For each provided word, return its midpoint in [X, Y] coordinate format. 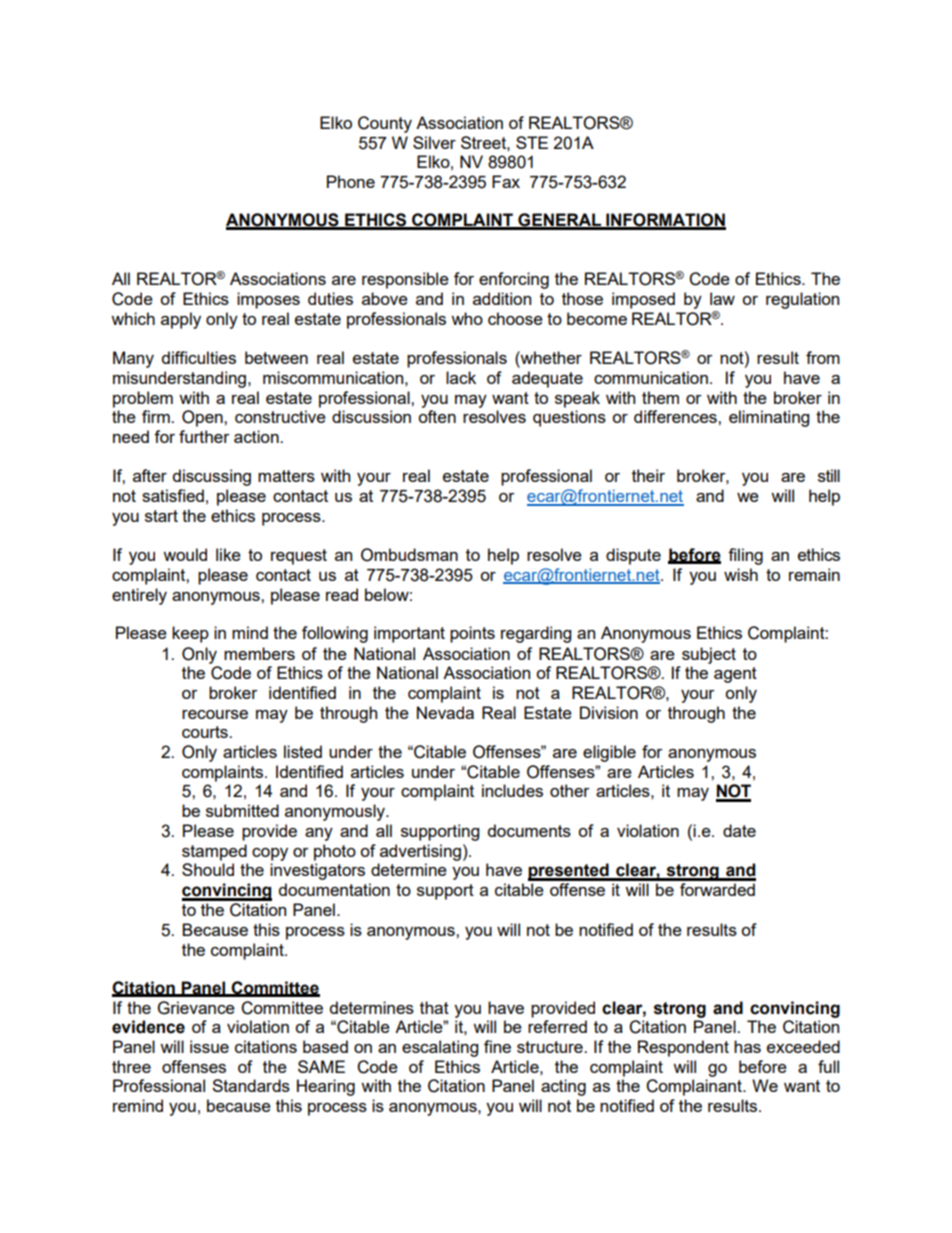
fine [497, 1046]
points [472, 634]
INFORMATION [665, 221]
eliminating [769, 418]
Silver [434, 142]
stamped [214, 852]
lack [461, 377]
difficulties [199, 357]
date [739, 830]
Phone [351, 181]
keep [190, 634]
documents [529, 830]
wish [741, 574]
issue [209, 1046]
